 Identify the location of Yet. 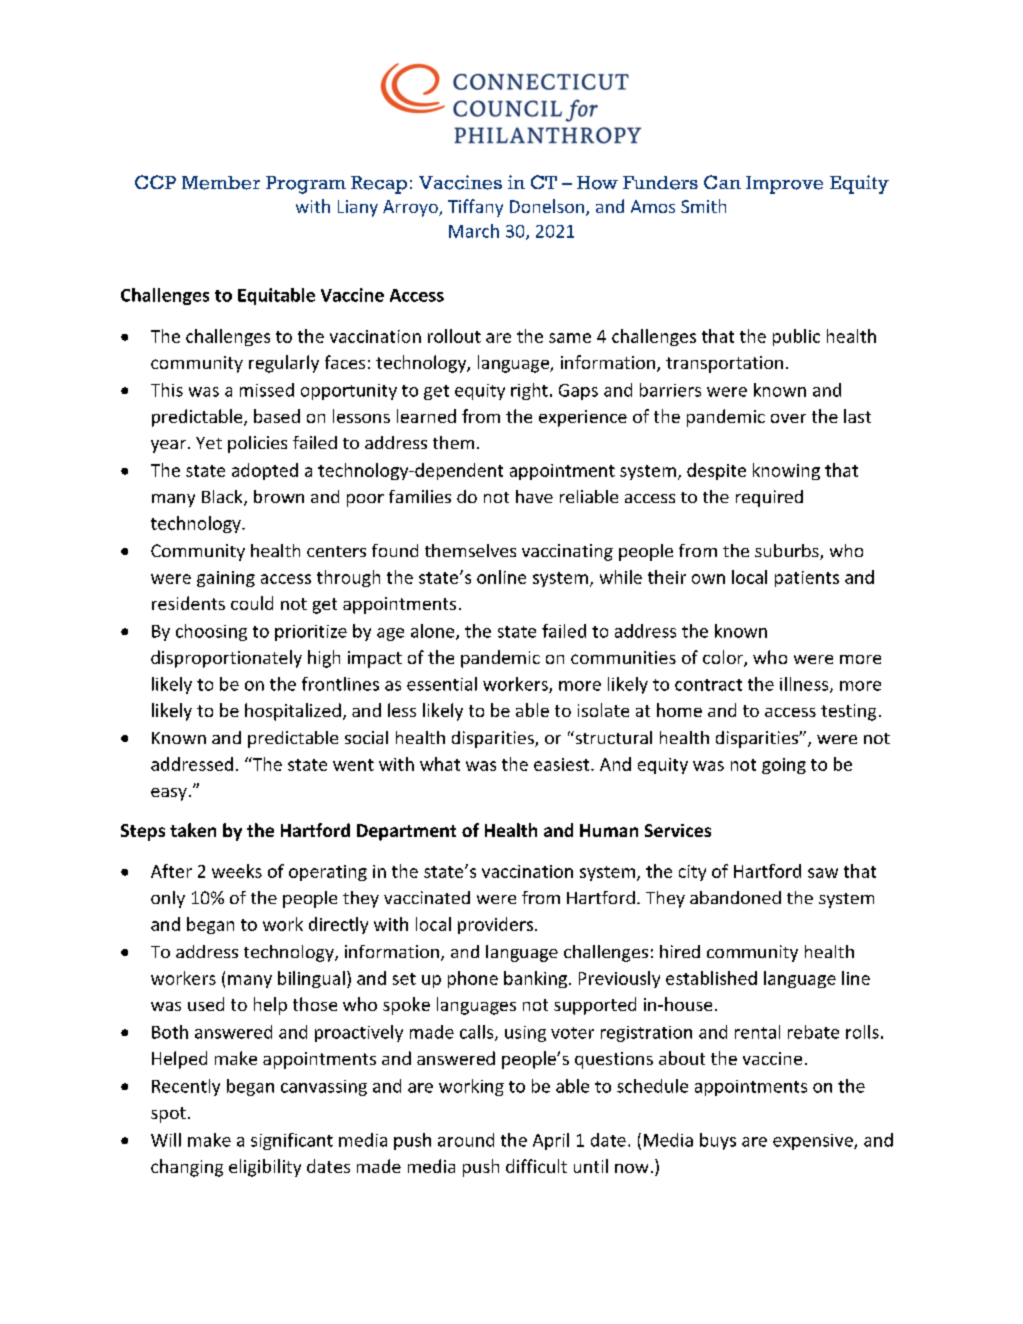
(209, 443).
